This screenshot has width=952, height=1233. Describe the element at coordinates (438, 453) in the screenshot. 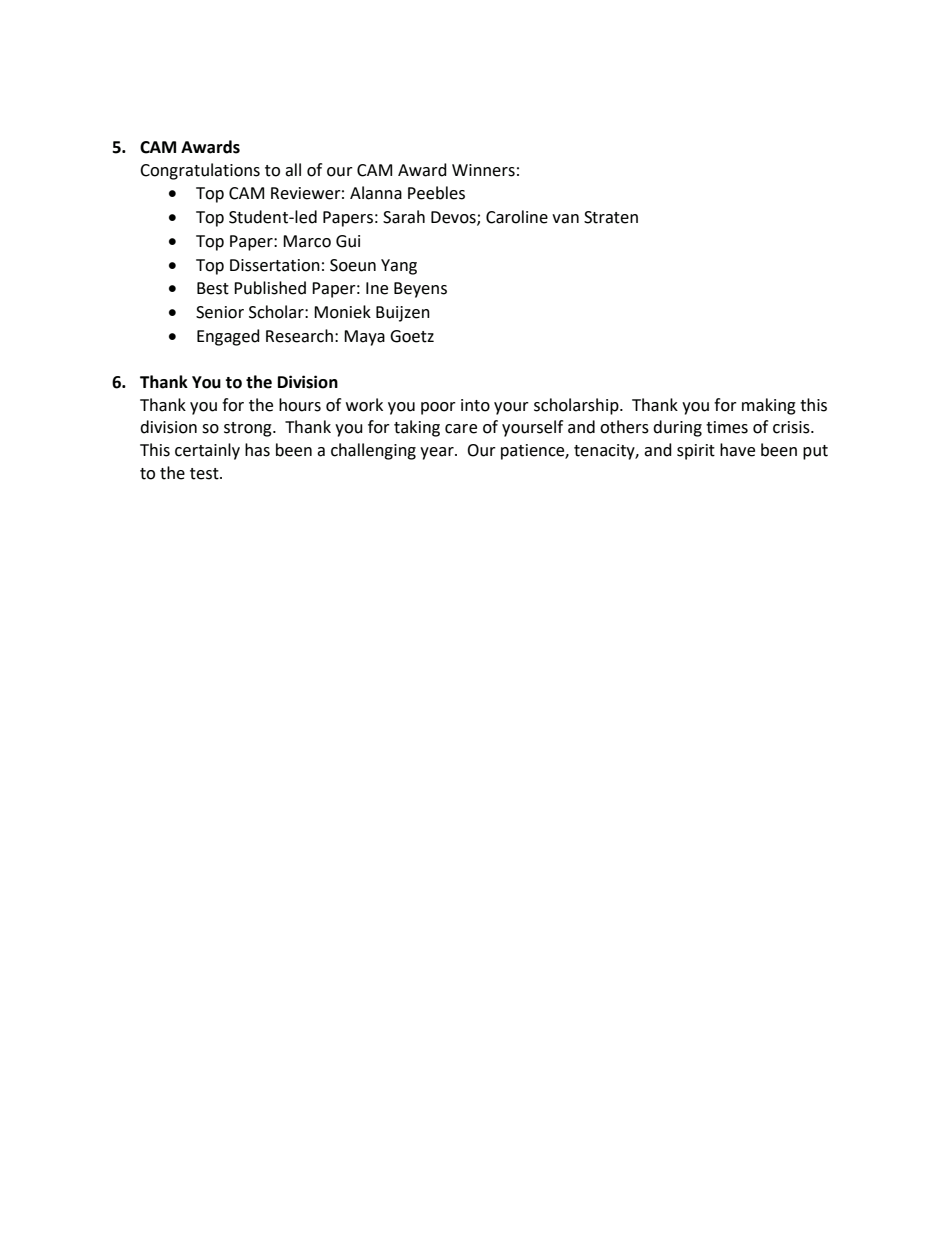

I see `year` at that location.
